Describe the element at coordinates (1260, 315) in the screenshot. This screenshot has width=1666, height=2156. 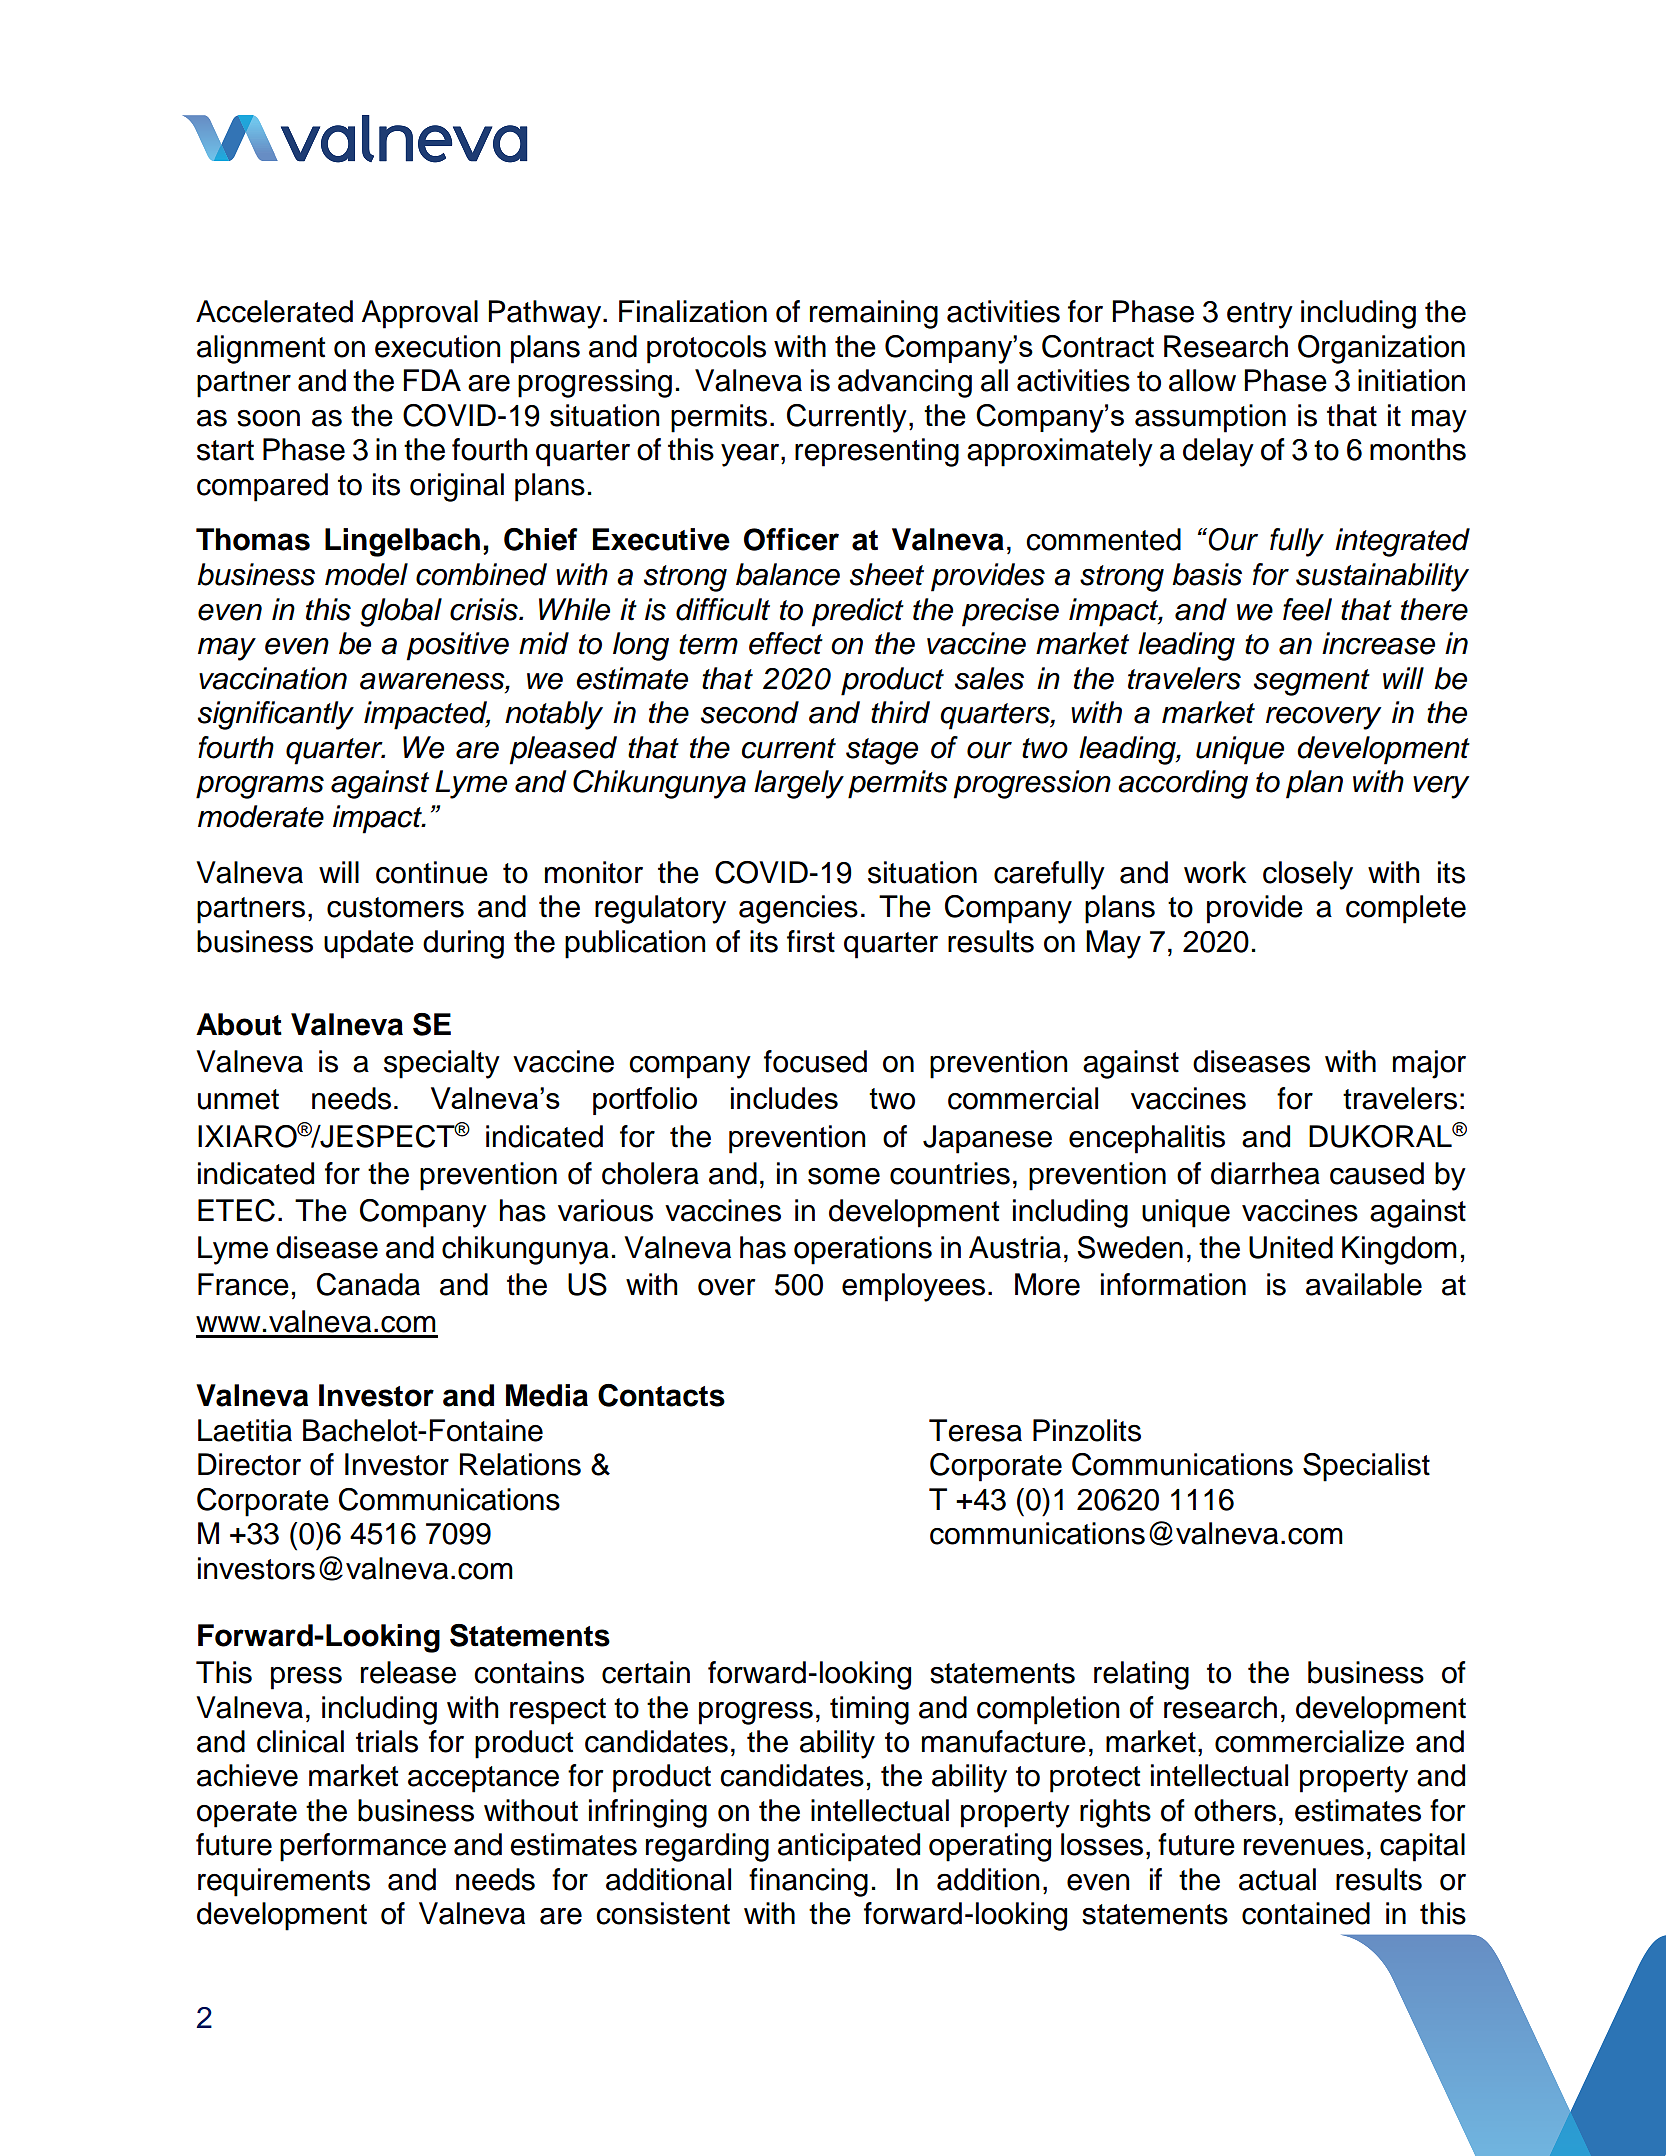
I see `entry` at that location.
